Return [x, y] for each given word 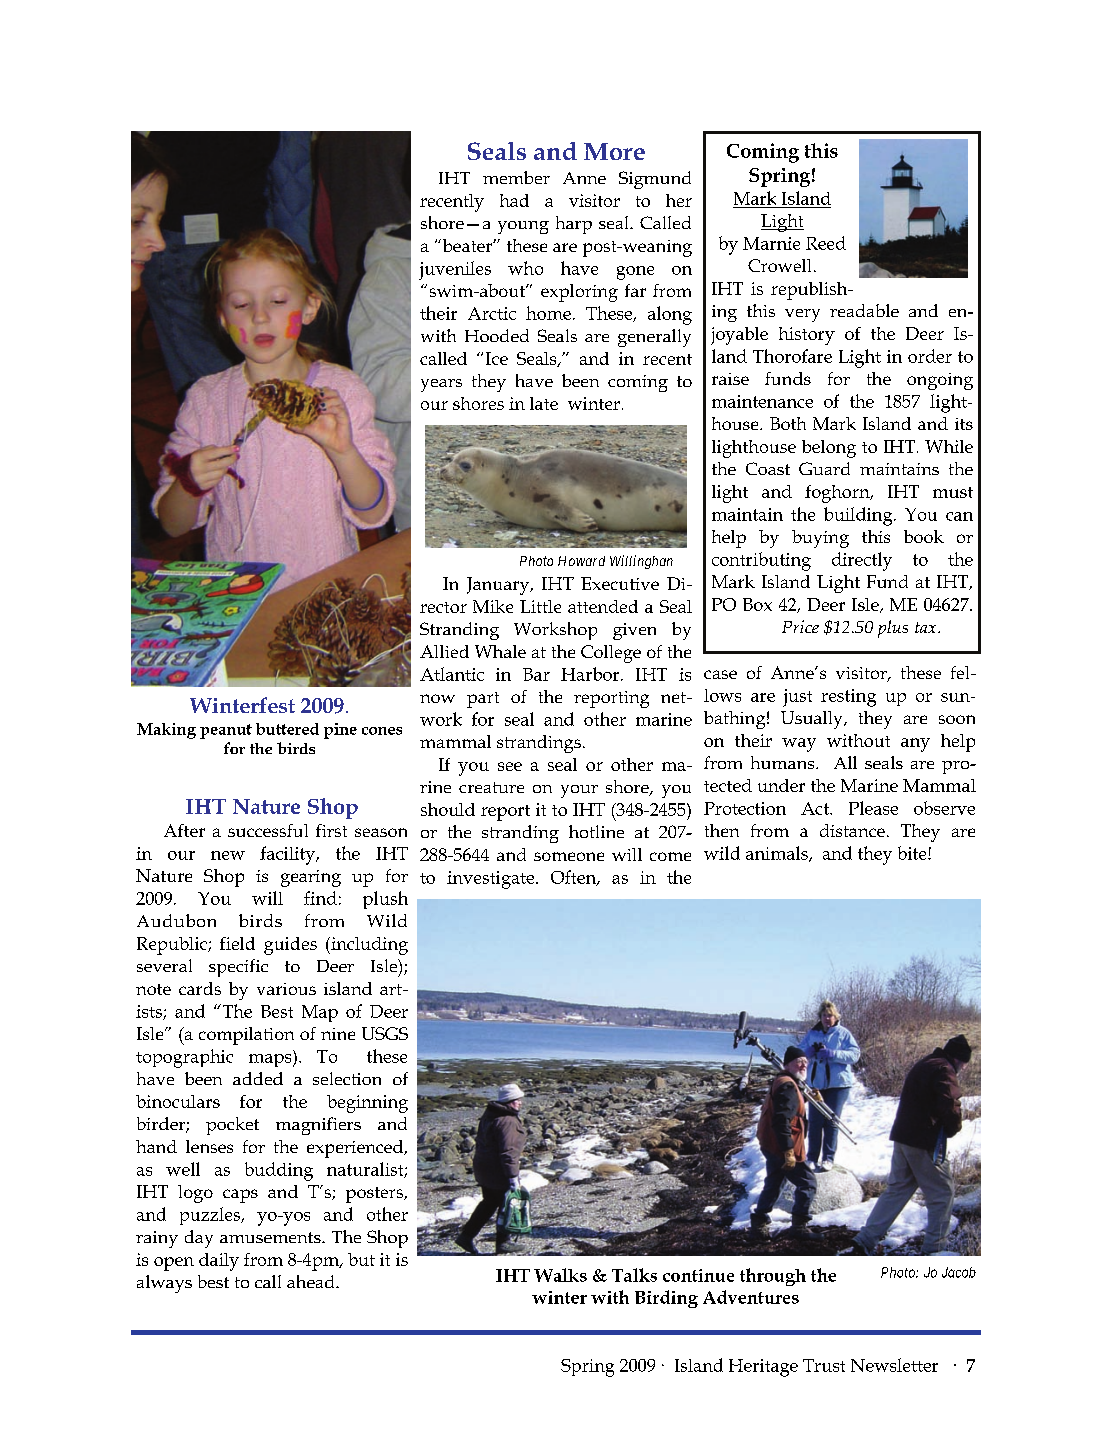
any [915, 745]
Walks [560, 1275]
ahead [312, 1281]
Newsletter [894, 1365]
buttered [287, 729]
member [516, 177]
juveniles [455, 270]
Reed [826, 243]
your [579, 791]
